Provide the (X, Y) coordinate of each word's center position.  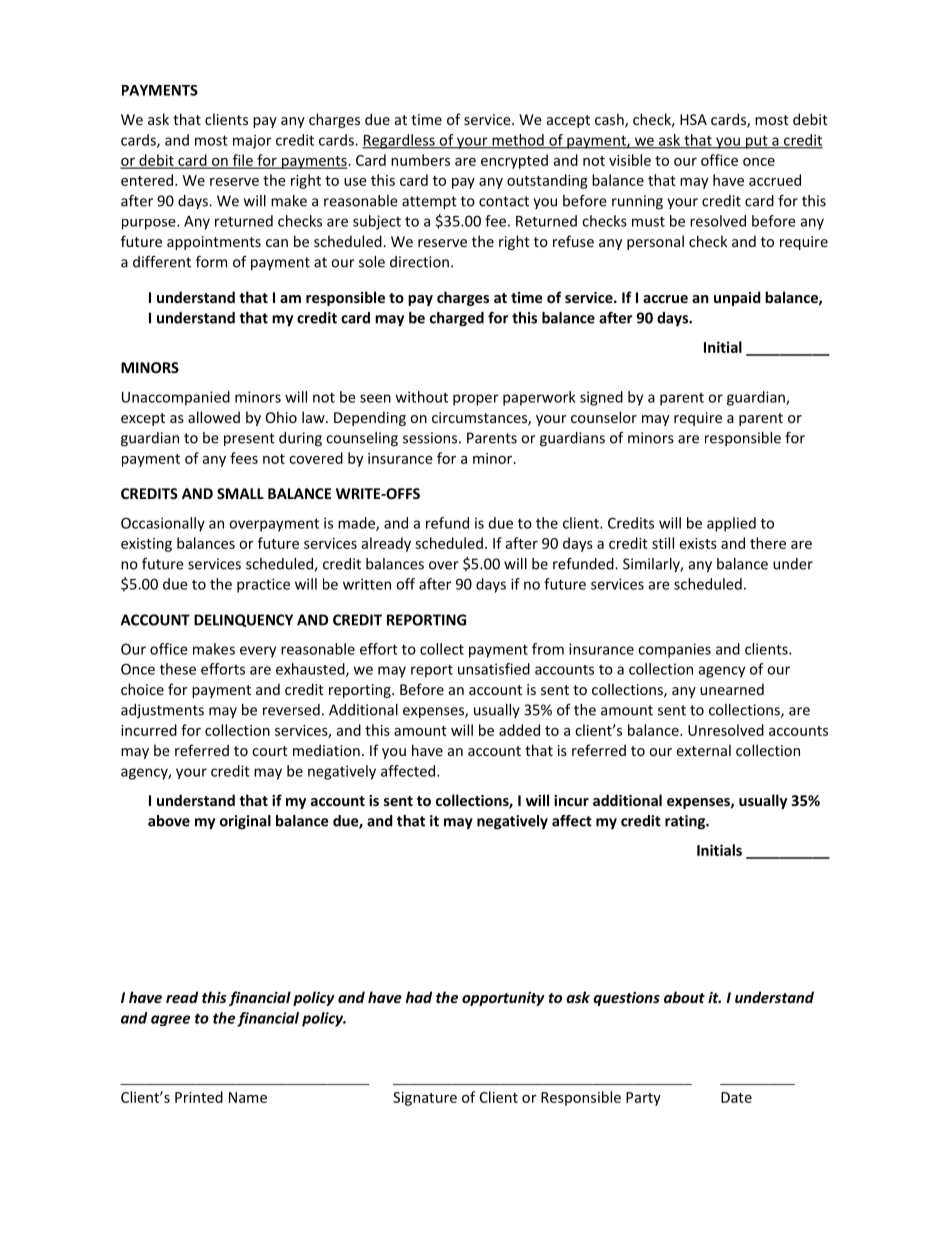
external (704, 750)
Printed (199, 1097)
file (242, 161)
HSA (693, 119)
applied (731, 524)
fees (244, 458)
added (519, 730)
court (270, 751)
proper (476, 400)
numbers (420, 160)
